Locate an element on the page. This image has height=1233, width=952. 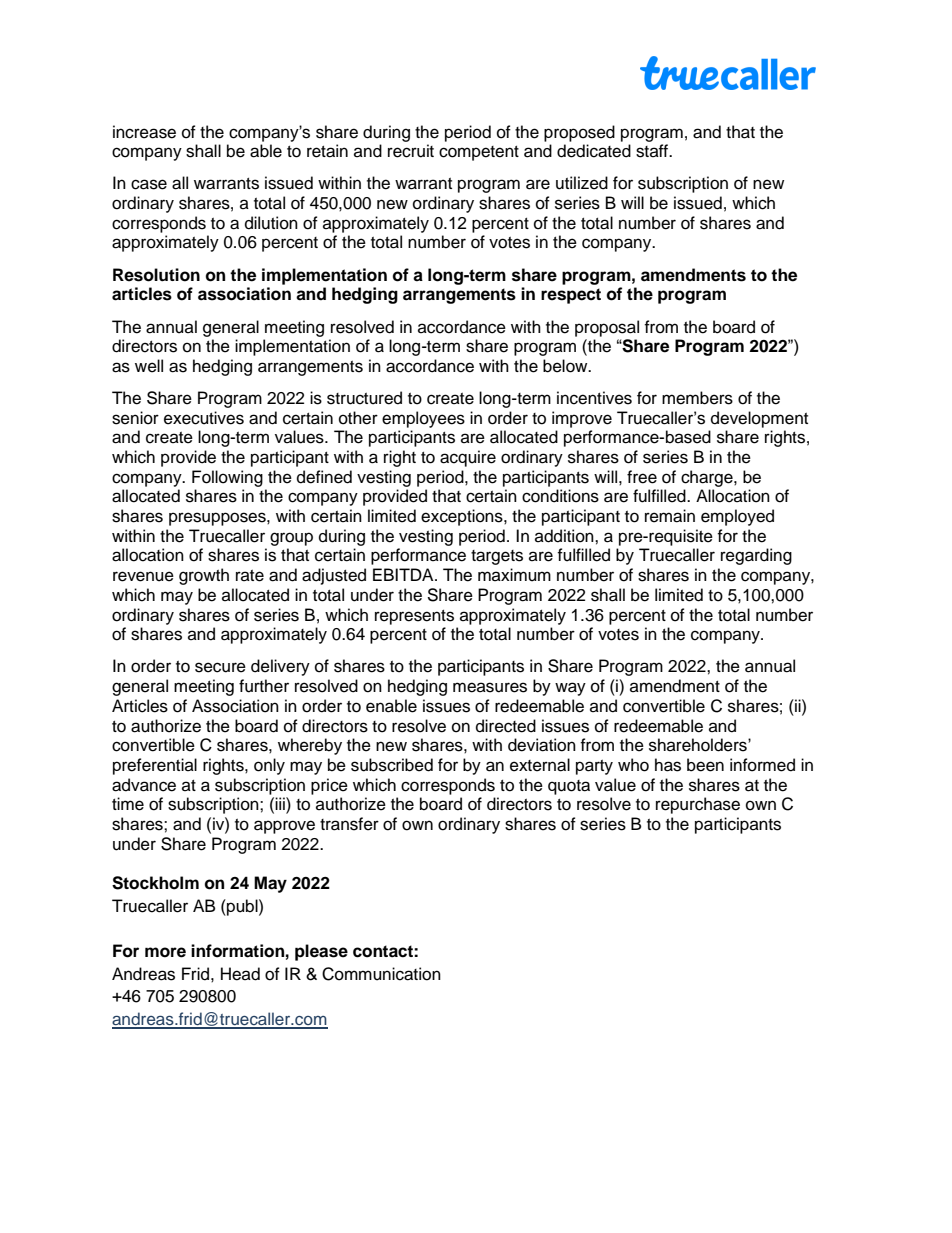
way is located at coordinates (570, 689).
